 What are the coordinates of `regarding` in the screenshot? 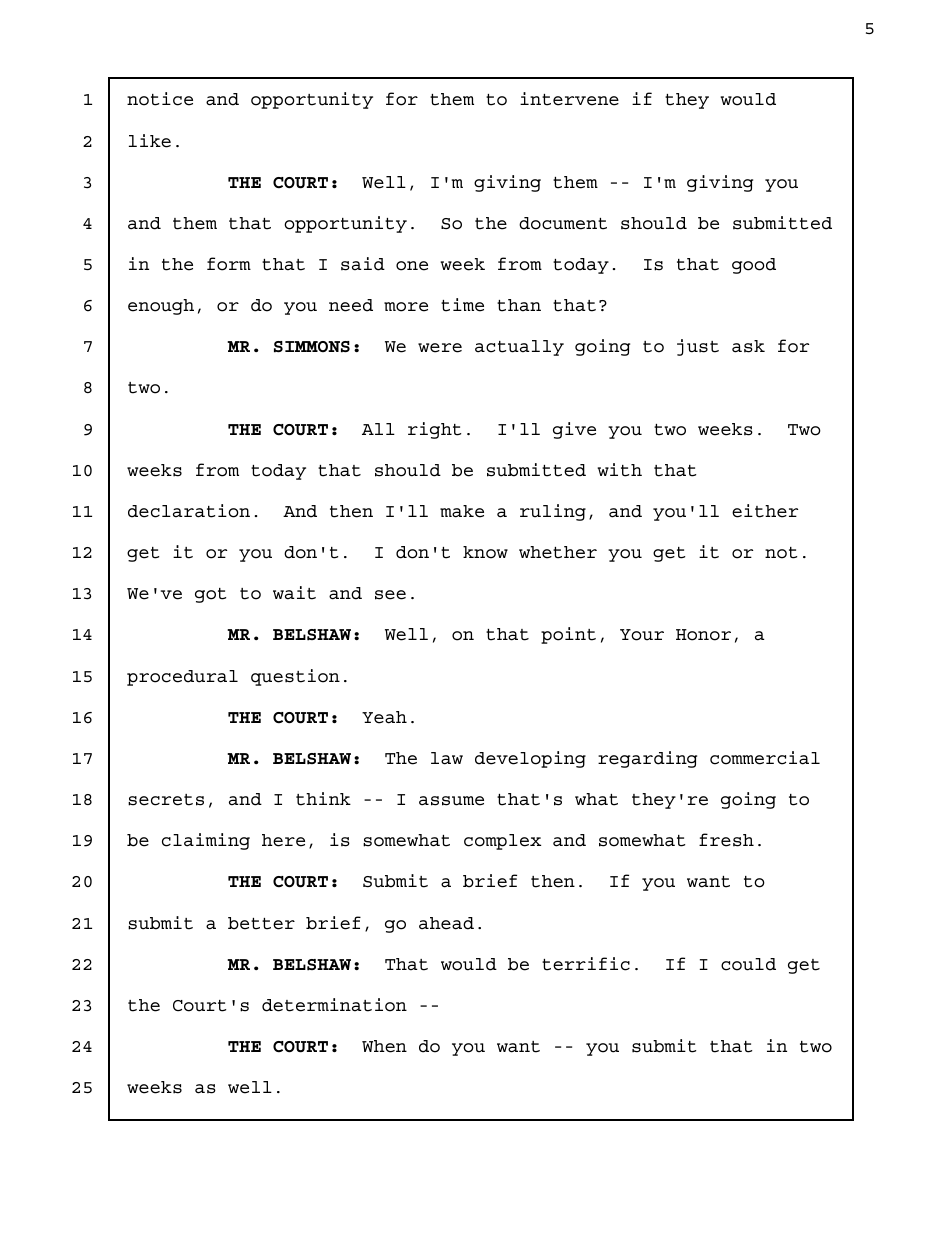 It's located at (647, 759).
